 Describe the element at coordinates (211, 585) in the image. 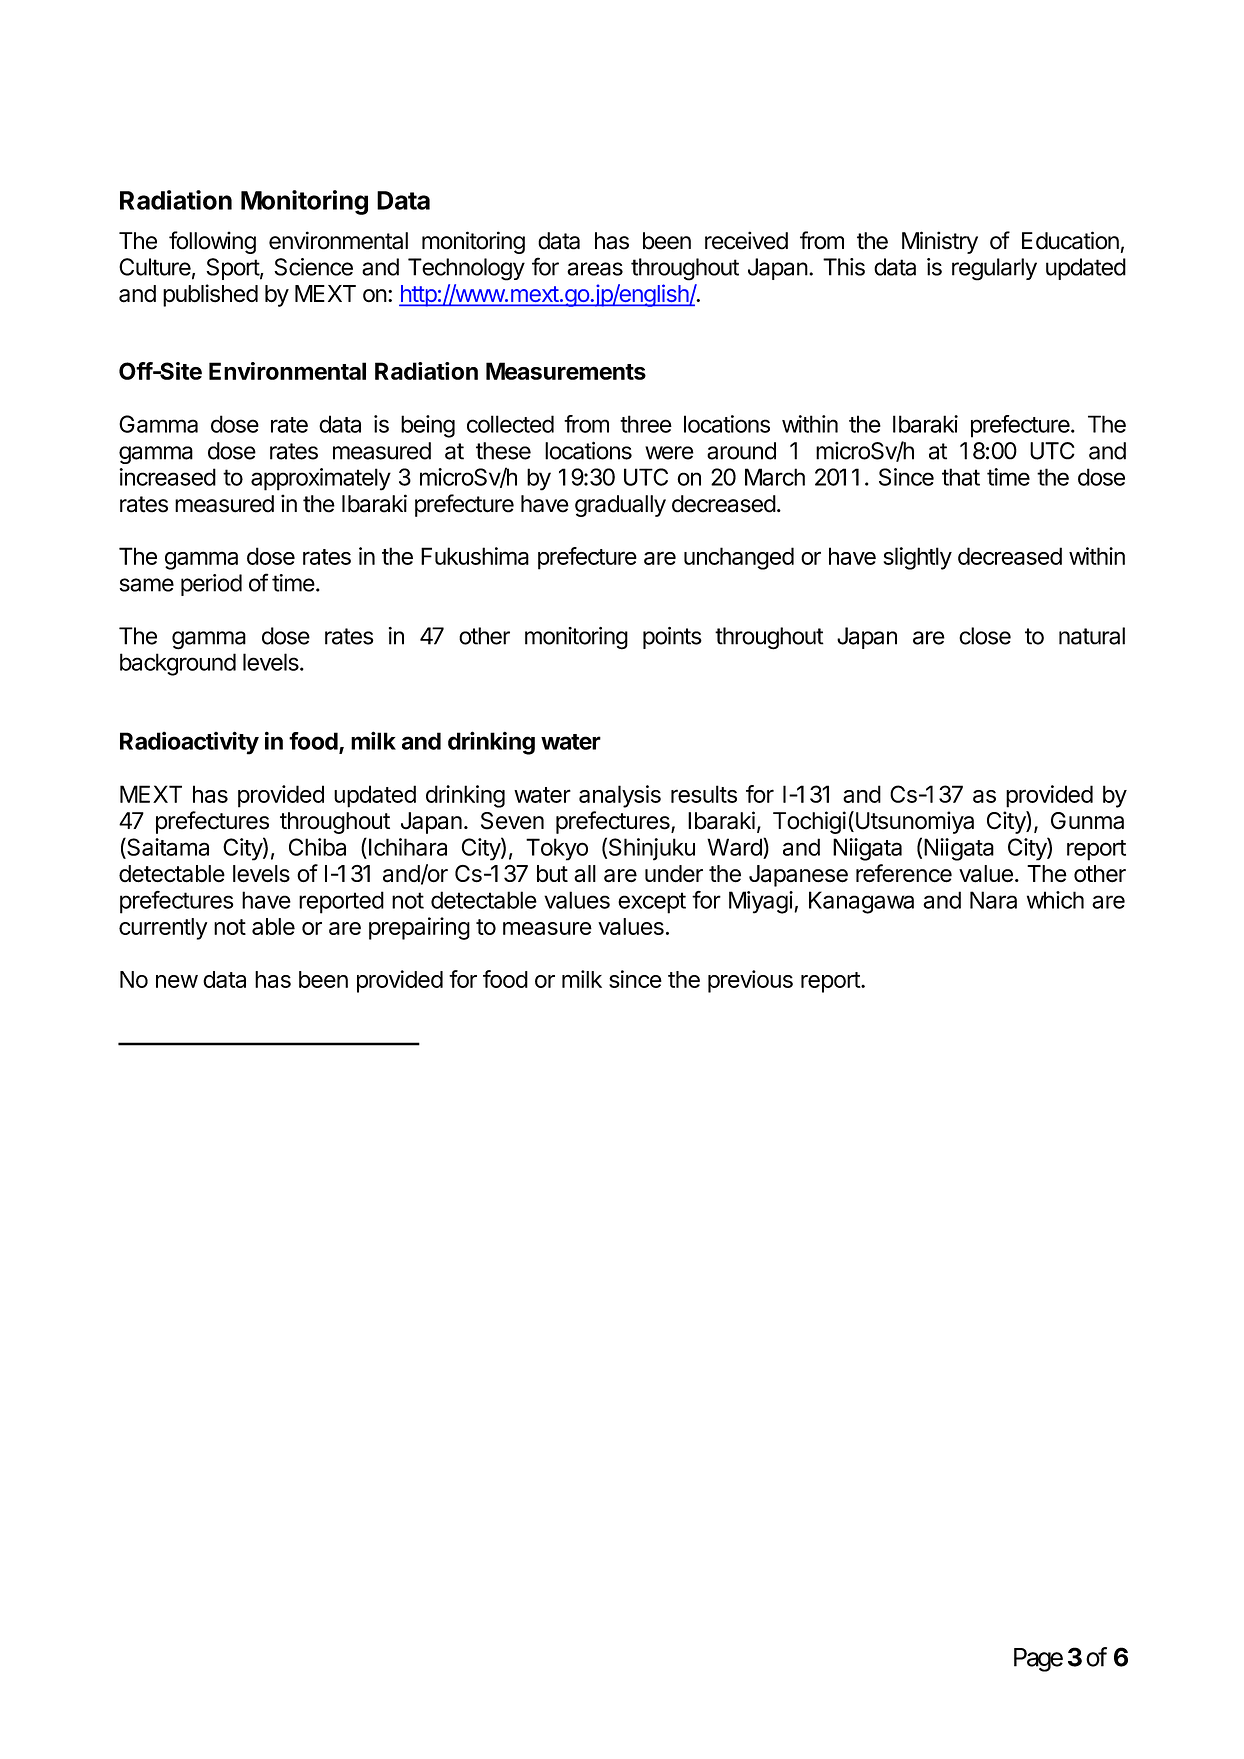

I see `period` at that location.
